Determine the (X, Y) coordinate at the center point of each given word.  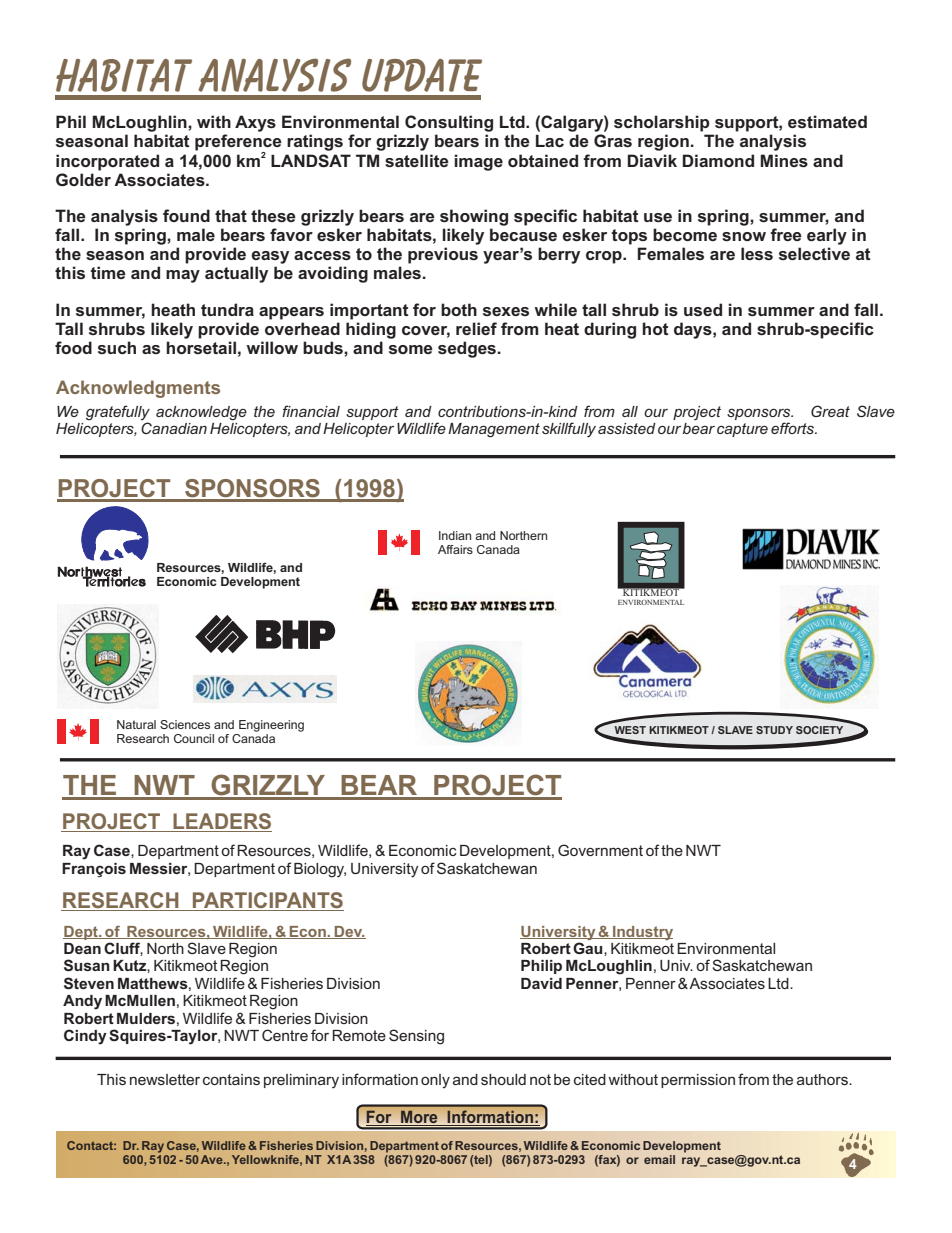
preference (238, 143)
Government (600, 850)
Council (194, 738)
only (435, 1081)
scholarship (662, 123)
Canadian (174, 428)
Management (494, 430)
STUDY (774, 730)
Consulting (449, 123)
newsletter (165, 1079)
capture (742, 430)
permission (698, 1081)
